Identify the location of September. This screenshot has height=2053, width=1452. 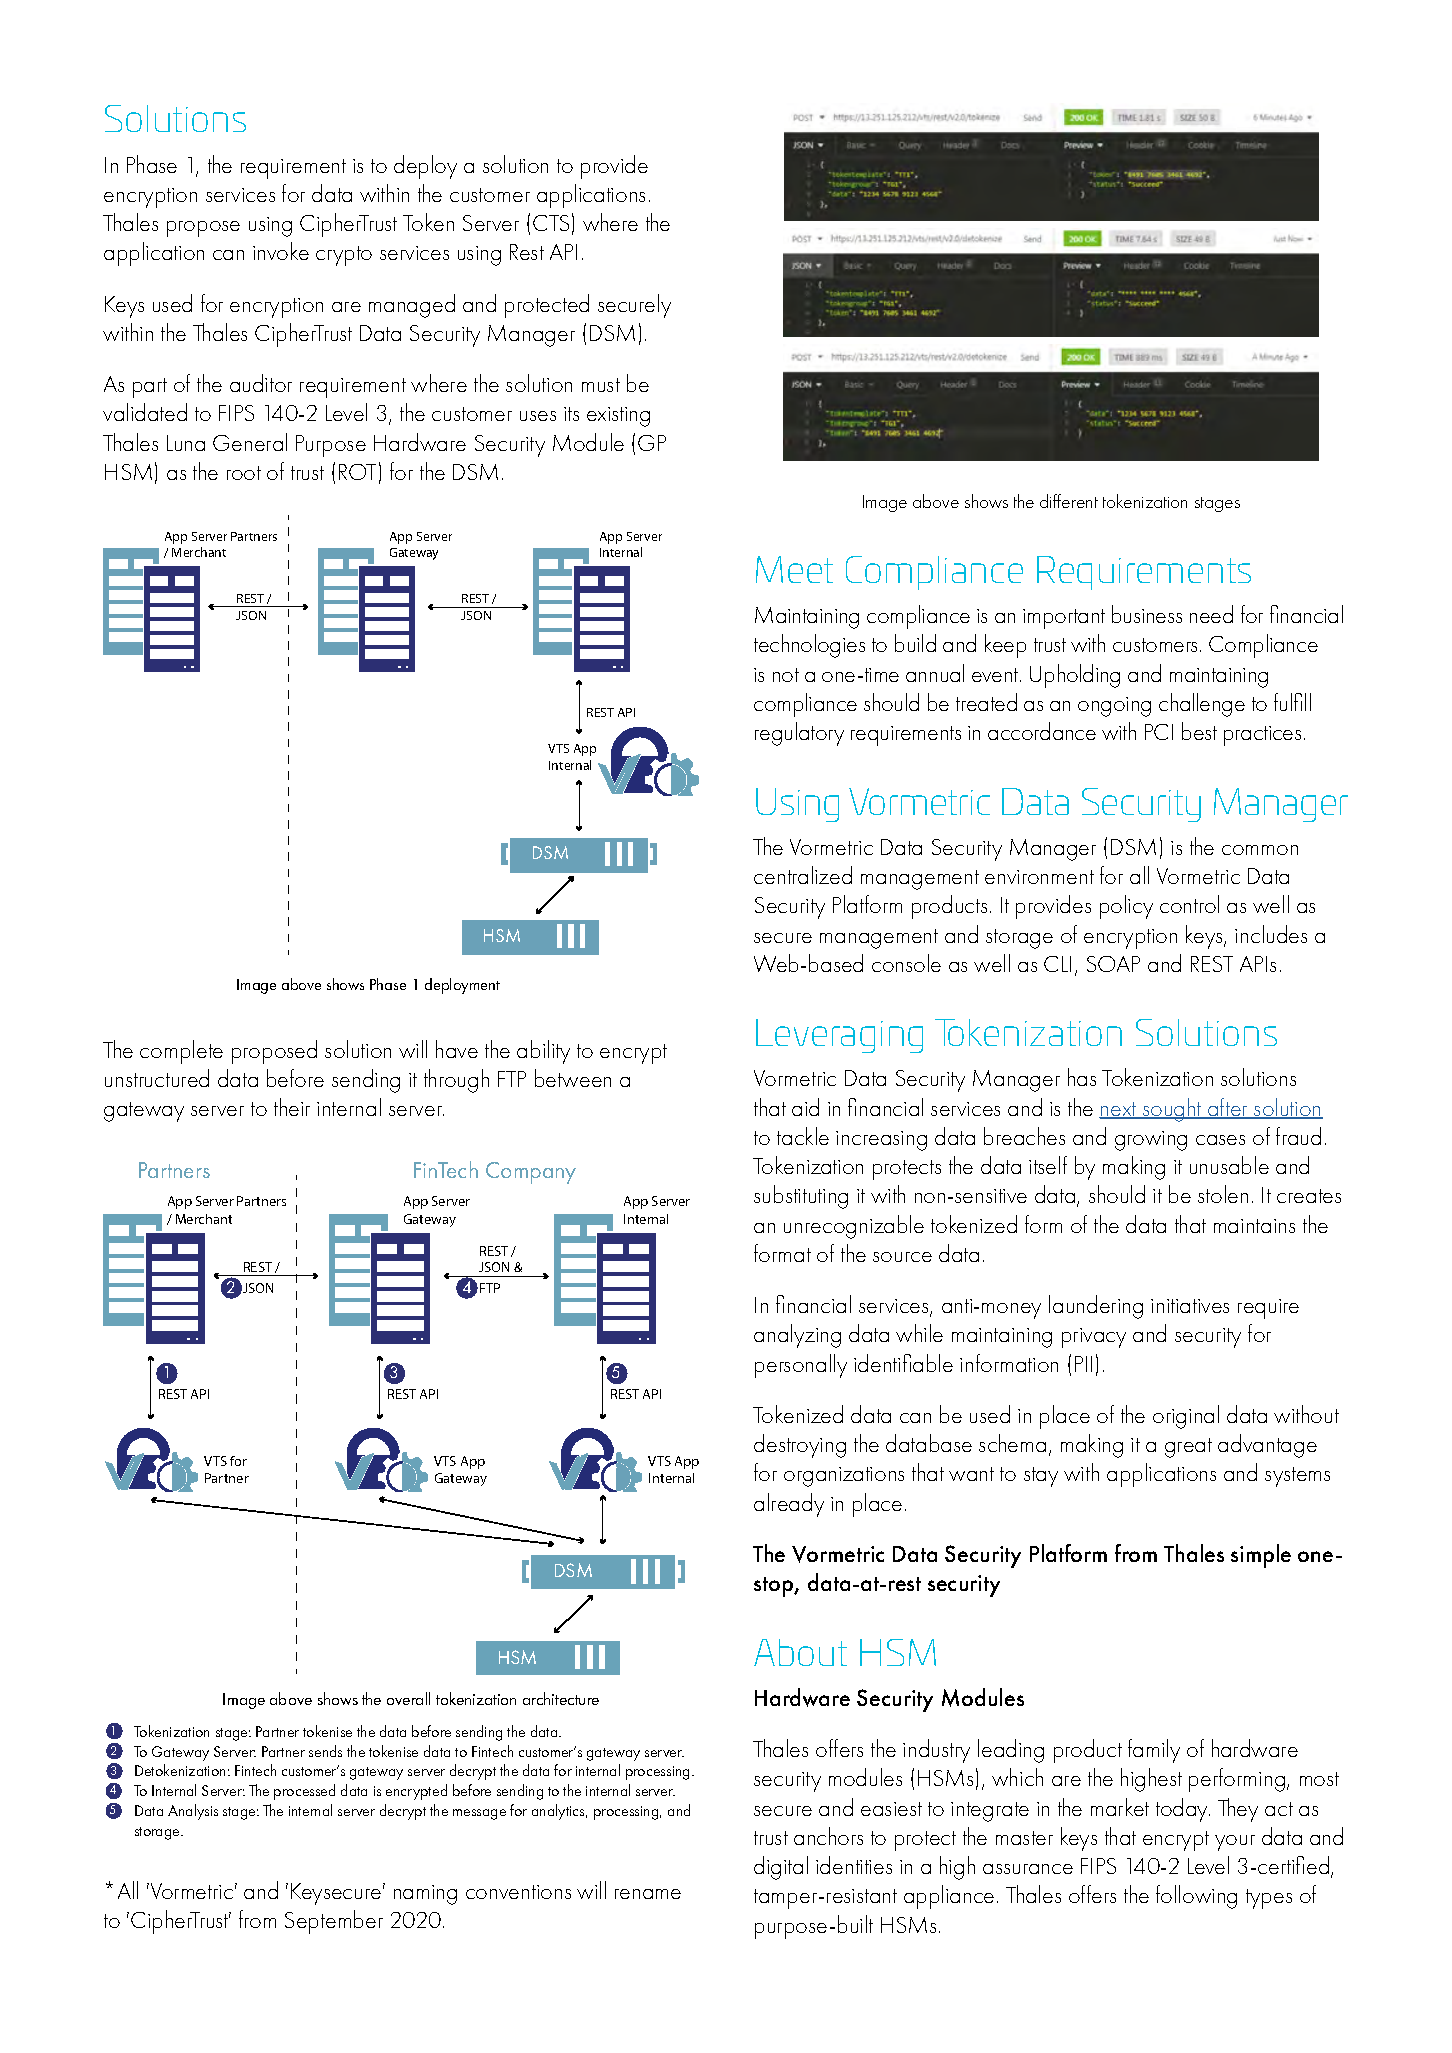
(334, 1922).
